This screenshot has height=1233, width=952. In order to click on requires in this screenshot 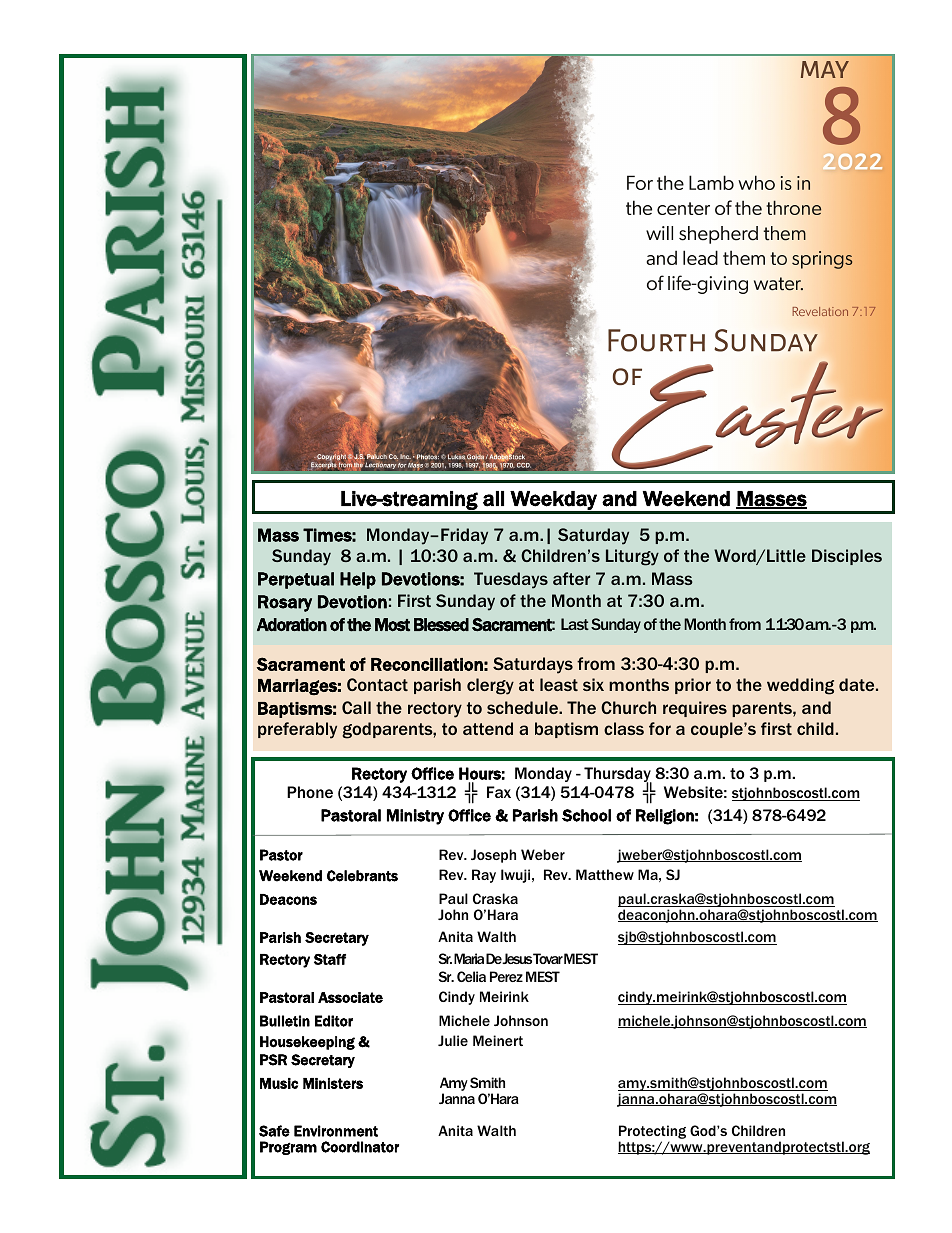, I will do `click(695, 709)`.
